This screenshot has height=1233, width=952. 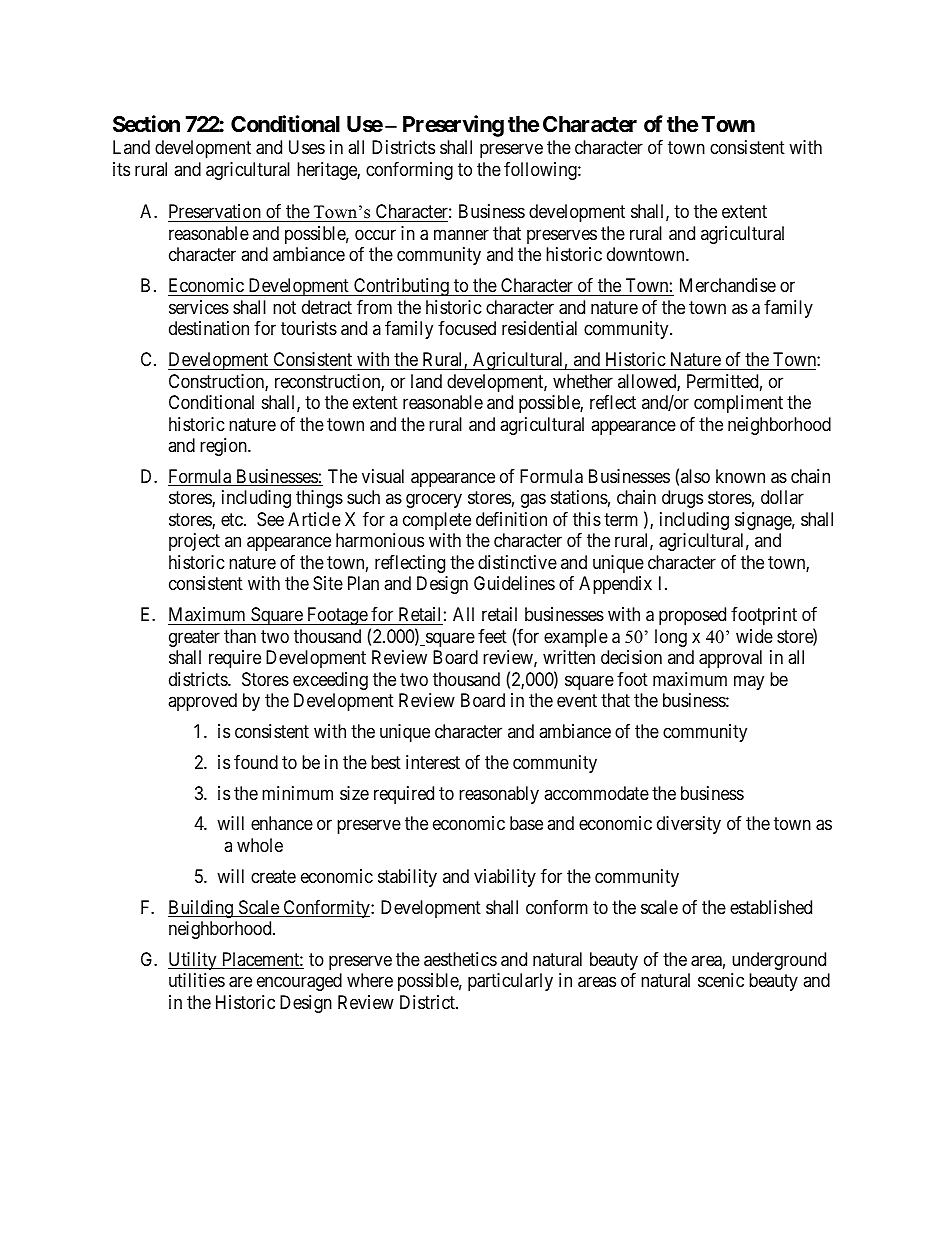 What do you see at coordinates (224, 447) in the screenshot?
I see `region` at bounding box center [224, 447].
